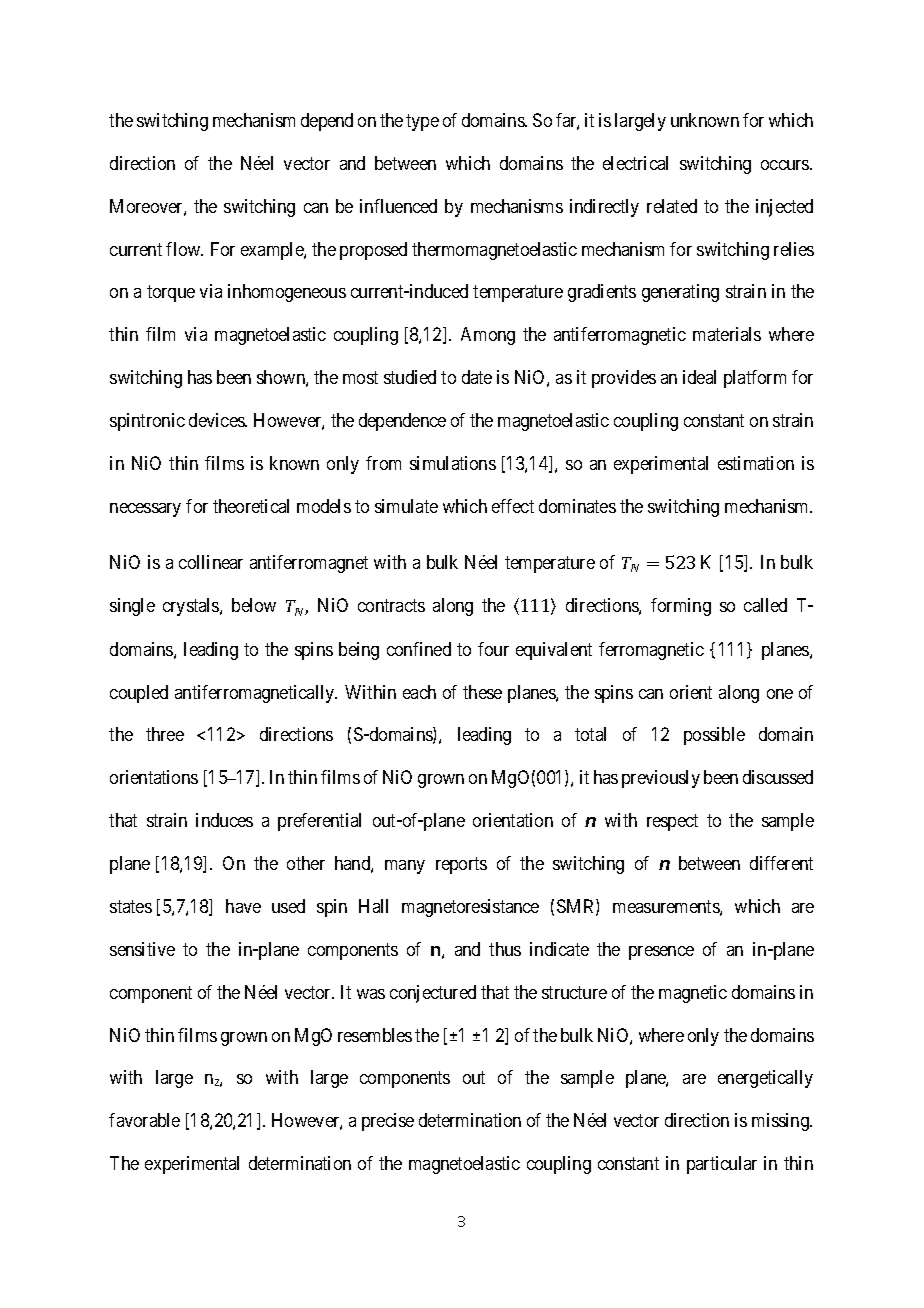 The height and width of the image is (1308, 924). Describe the element at coordinates (184, 249) in the image. I see `flow` at that location.
